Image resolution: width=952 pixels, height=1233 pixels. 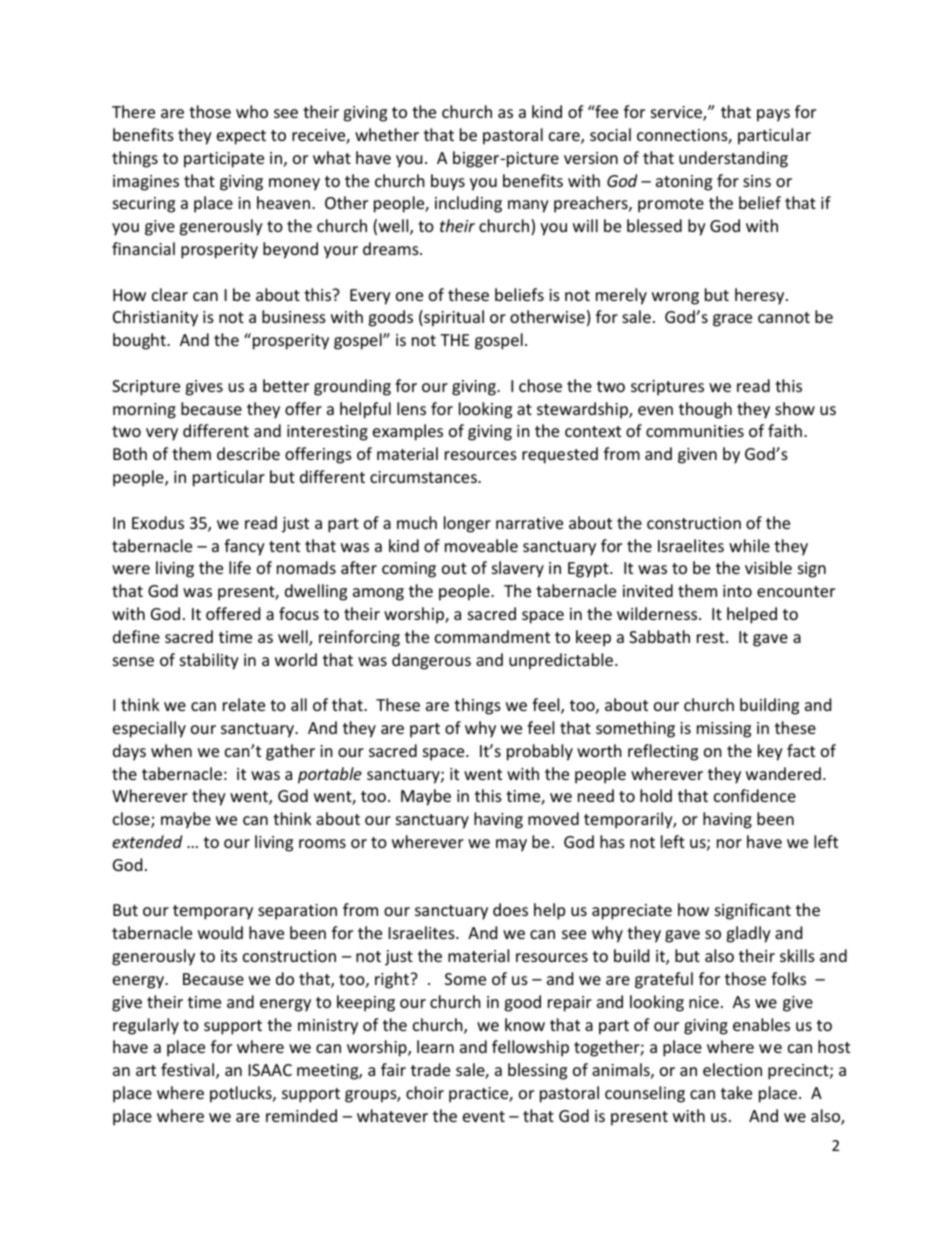 What do you see at coordinates (241, 137) in the document?
I see `expect` at bounding box center [241, 137].
